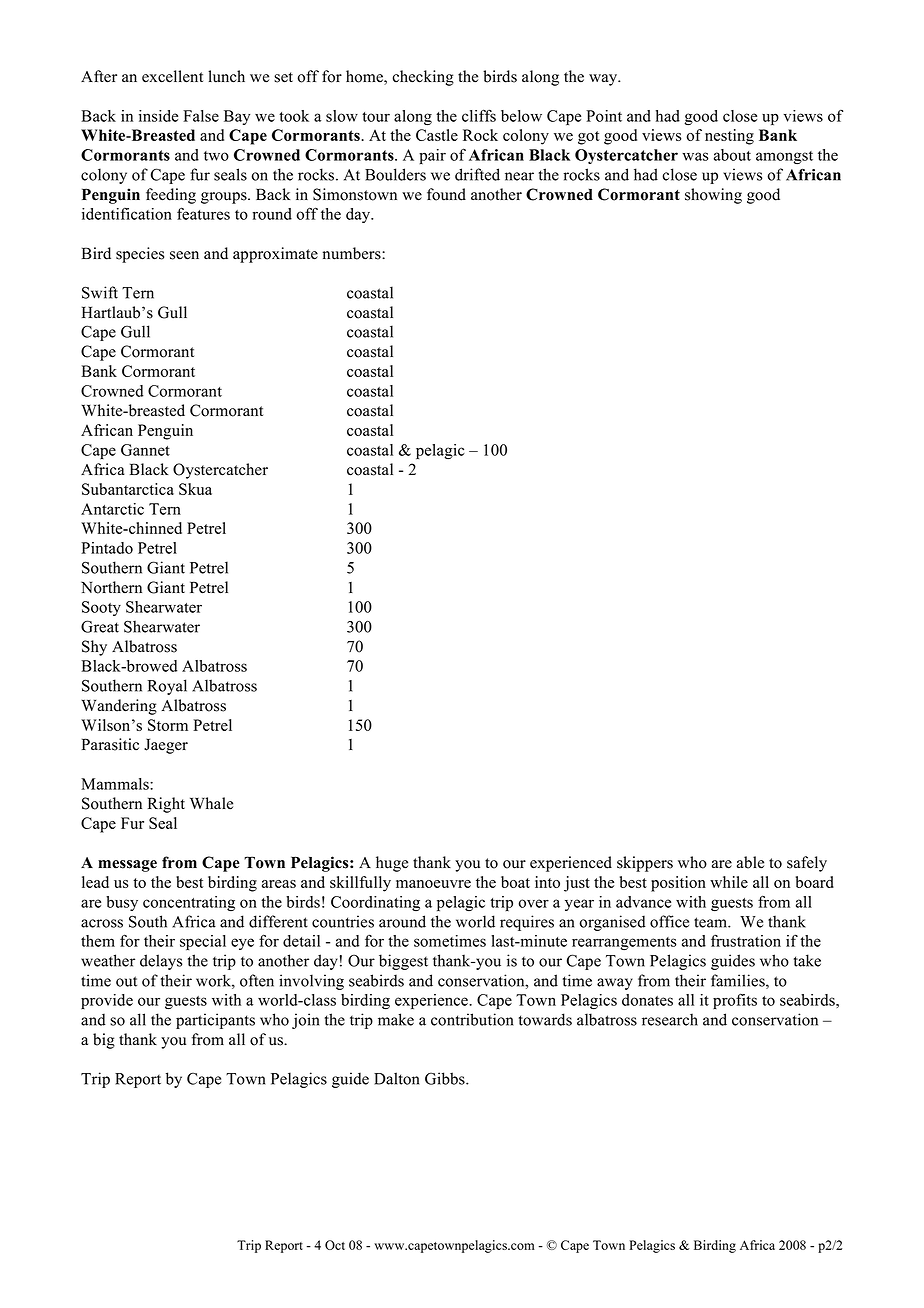  Describe the element at coordinates (446, 1078) in the image. I see `Gibbs` at that location.
